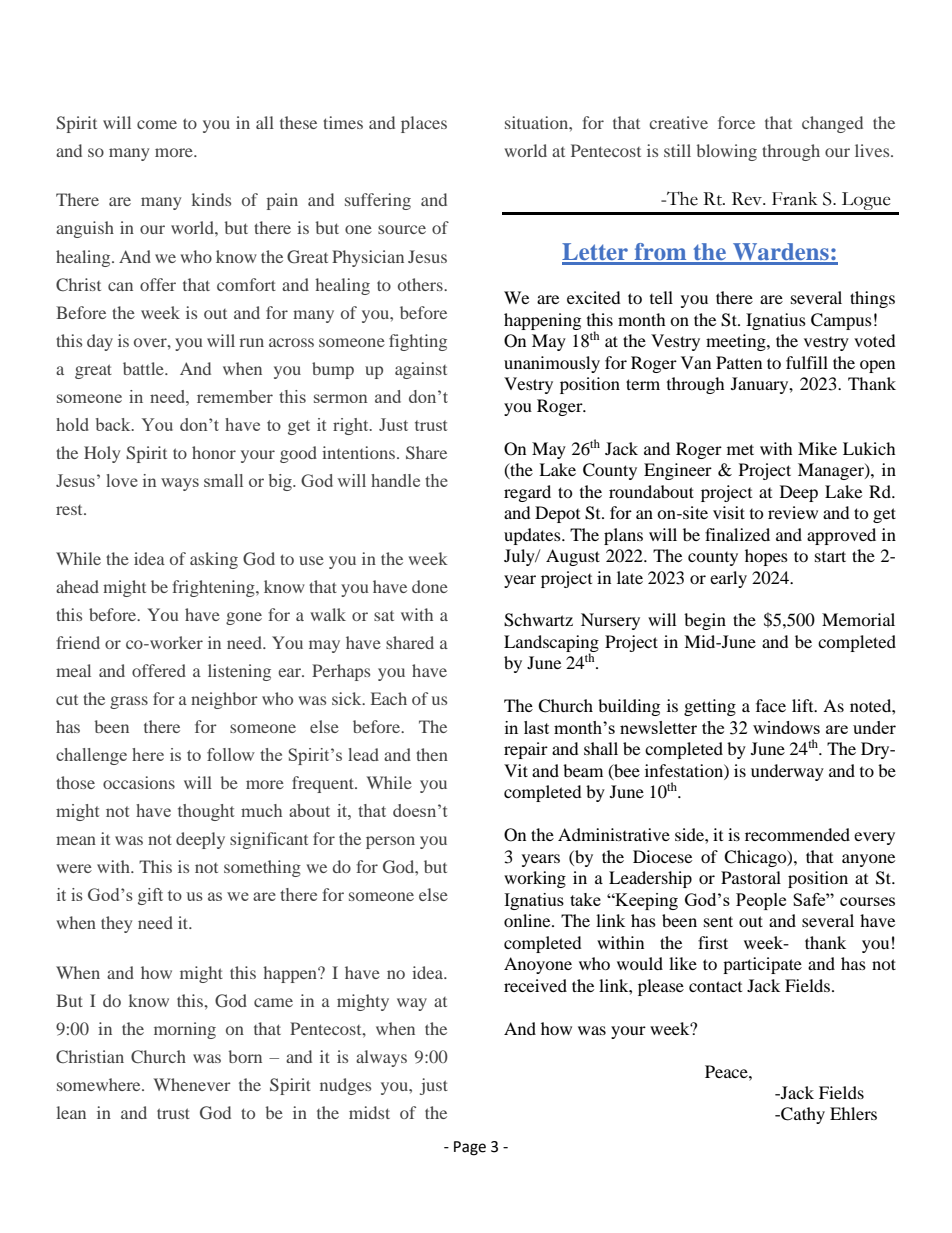 The height and width of the screenshot is (1233, 952). What do you see at coordinates (538, 620) in the screenshot?
I see `Schwartz` at bounding box center [538, 620].
